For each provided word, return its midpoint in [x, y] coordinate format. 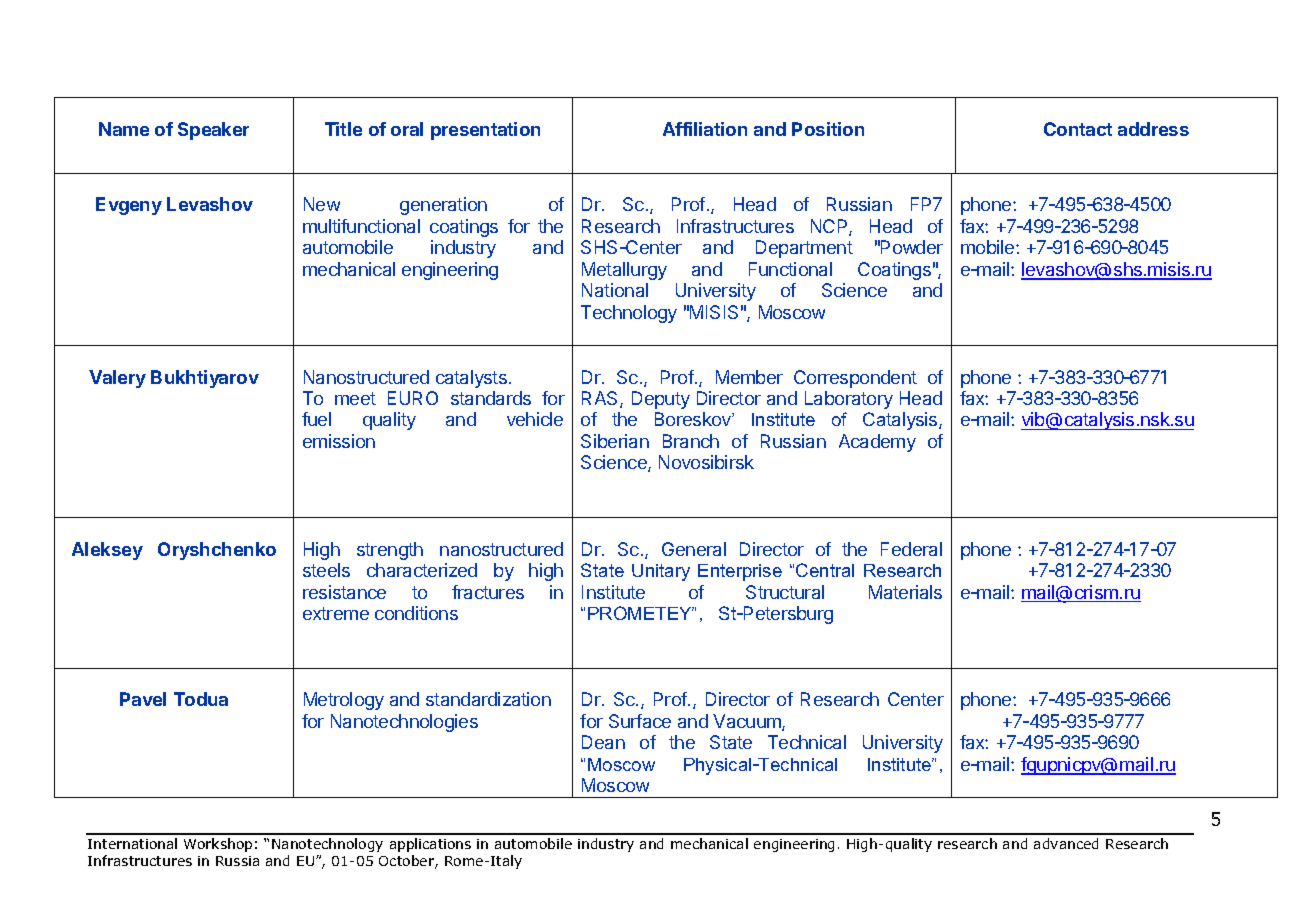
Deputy [661, 400]
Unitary [661, 572]
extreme [336, 613]
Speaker [213, 131]
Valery [117, 379]
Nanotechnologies [404, 723]
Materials [905, 592]
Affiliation [705, 129]
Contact [1078, 129]
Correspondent [855, 379]
